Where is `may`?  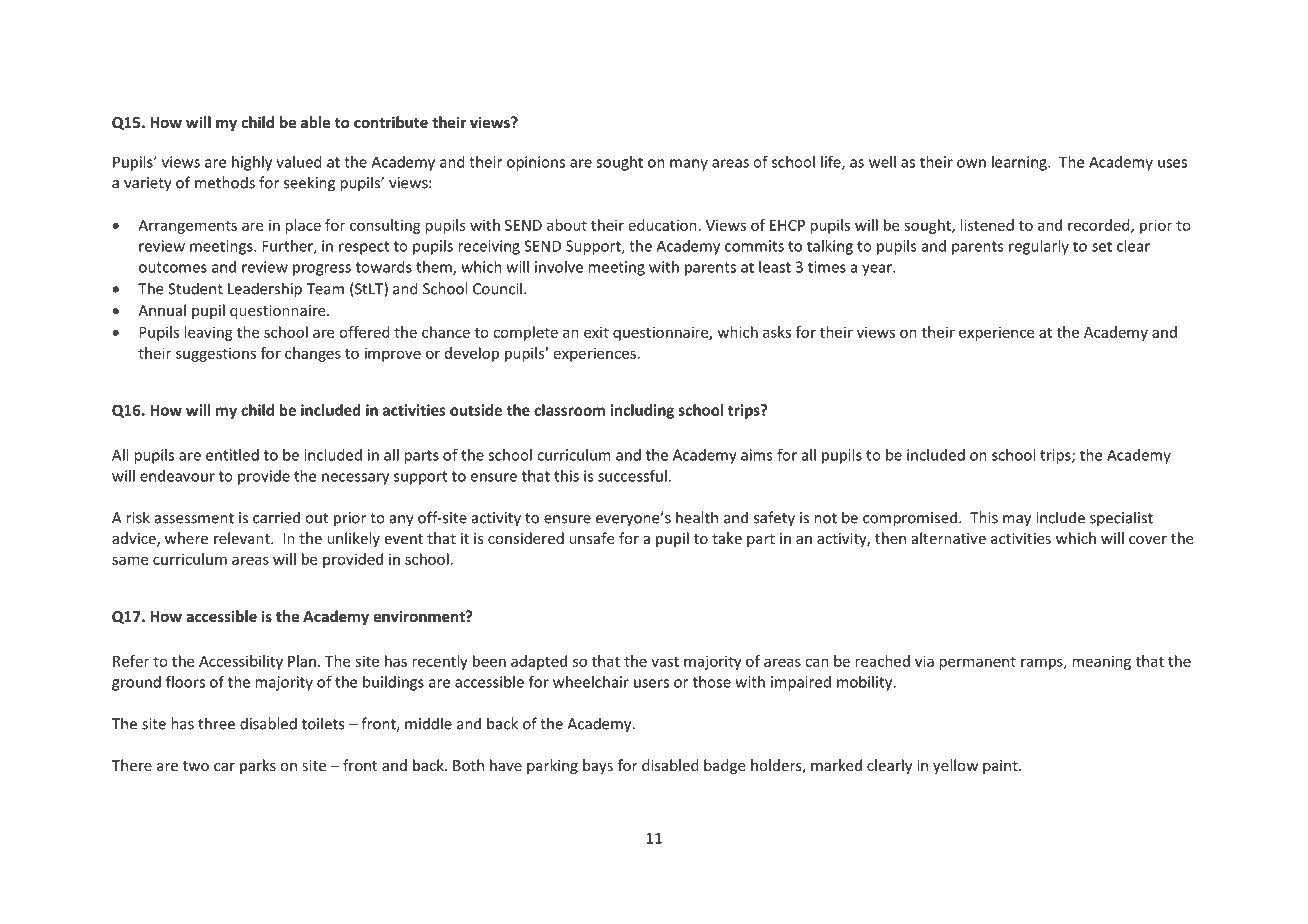
may is located at coordinates (1017, 521).
